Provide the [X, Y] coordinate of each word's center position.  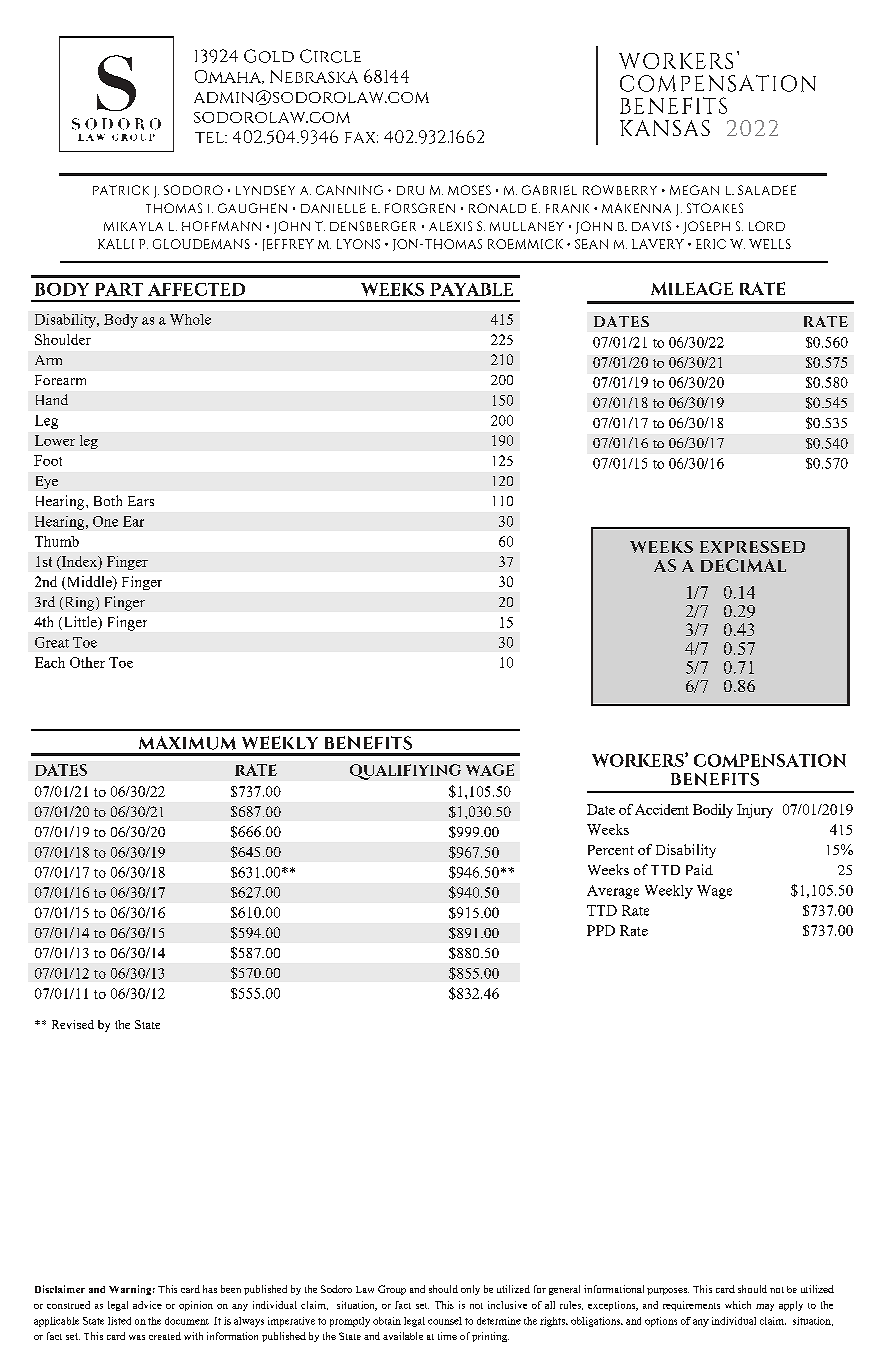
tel [211, 137]
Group [392, 1290]
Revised [73, 1024]
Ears [141, 501]
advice [147, 1305]
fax [361, 137]
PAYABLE [471, 289]
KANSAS [665, 128]
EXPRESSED [752, 547]
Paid [699, 869]
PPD [601, 930]
